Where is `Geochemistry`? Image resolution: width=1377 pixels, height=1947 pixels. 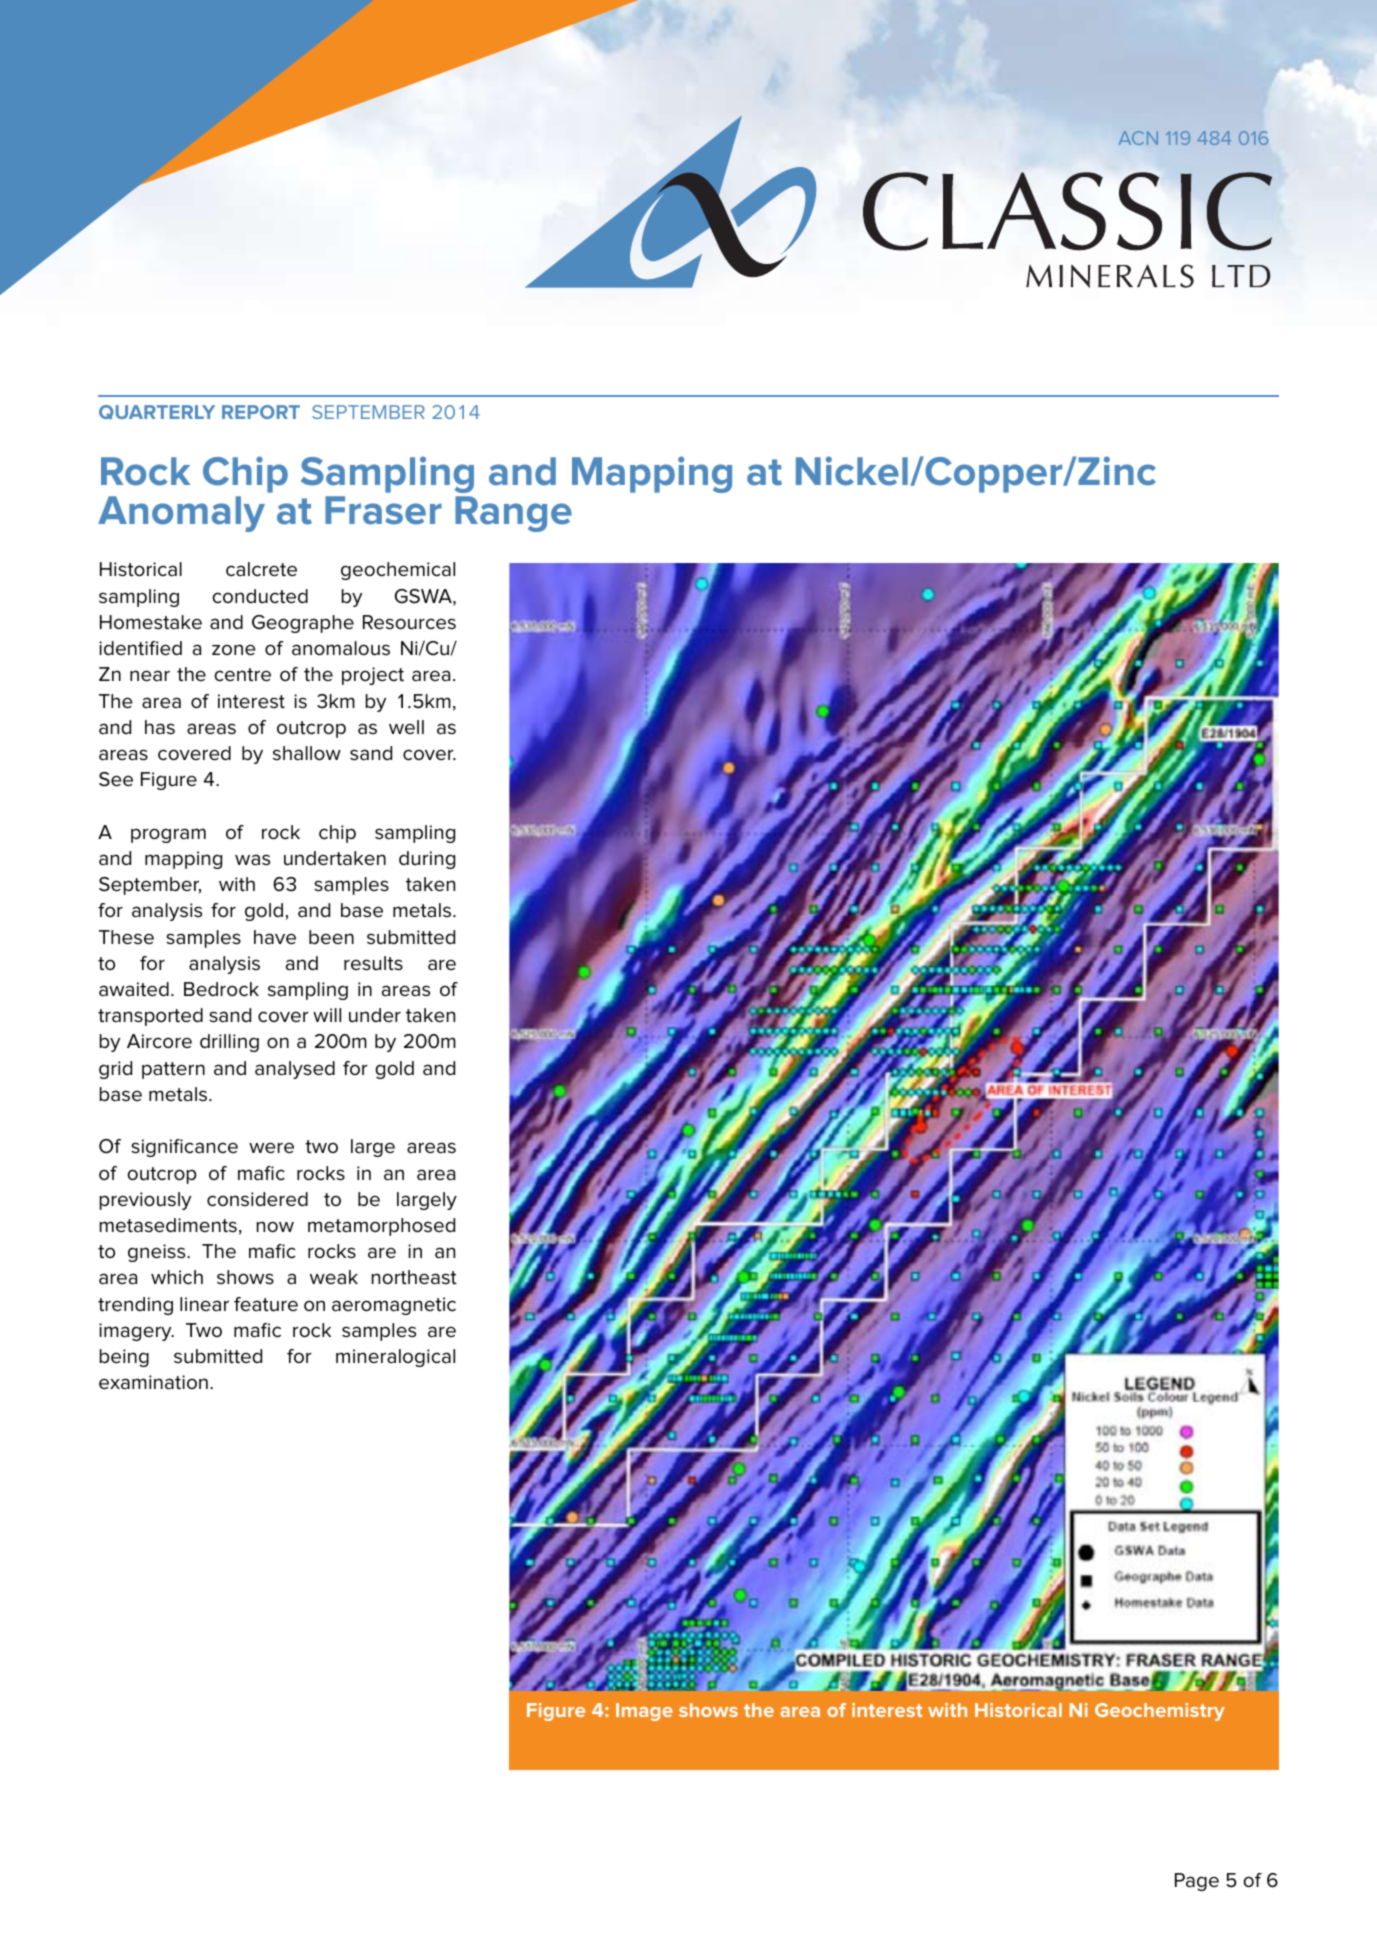
Geochemistry is located at coordinates (1160, 1712).
